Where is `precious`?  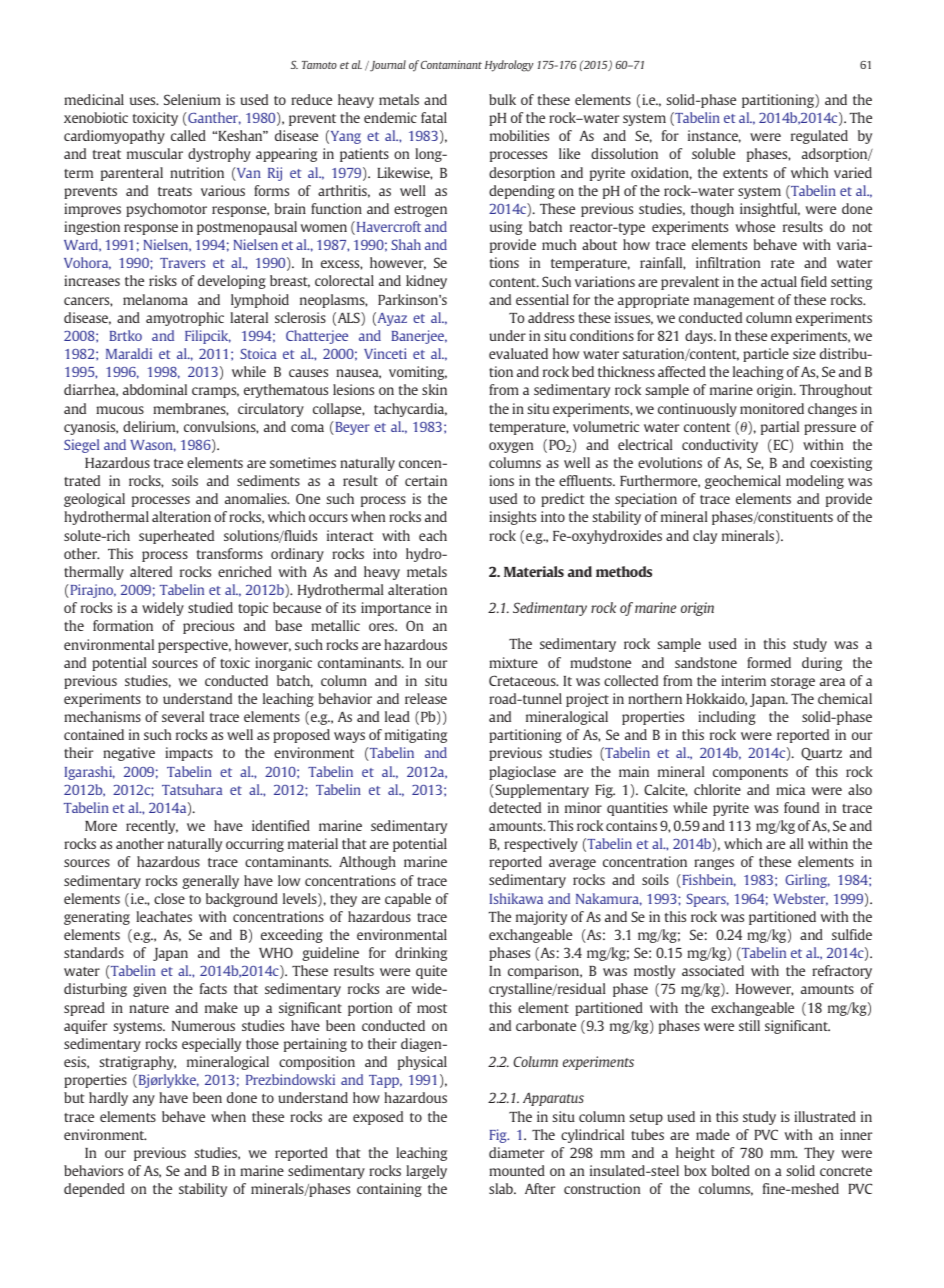 precious is located at coordinates (208, 627).
